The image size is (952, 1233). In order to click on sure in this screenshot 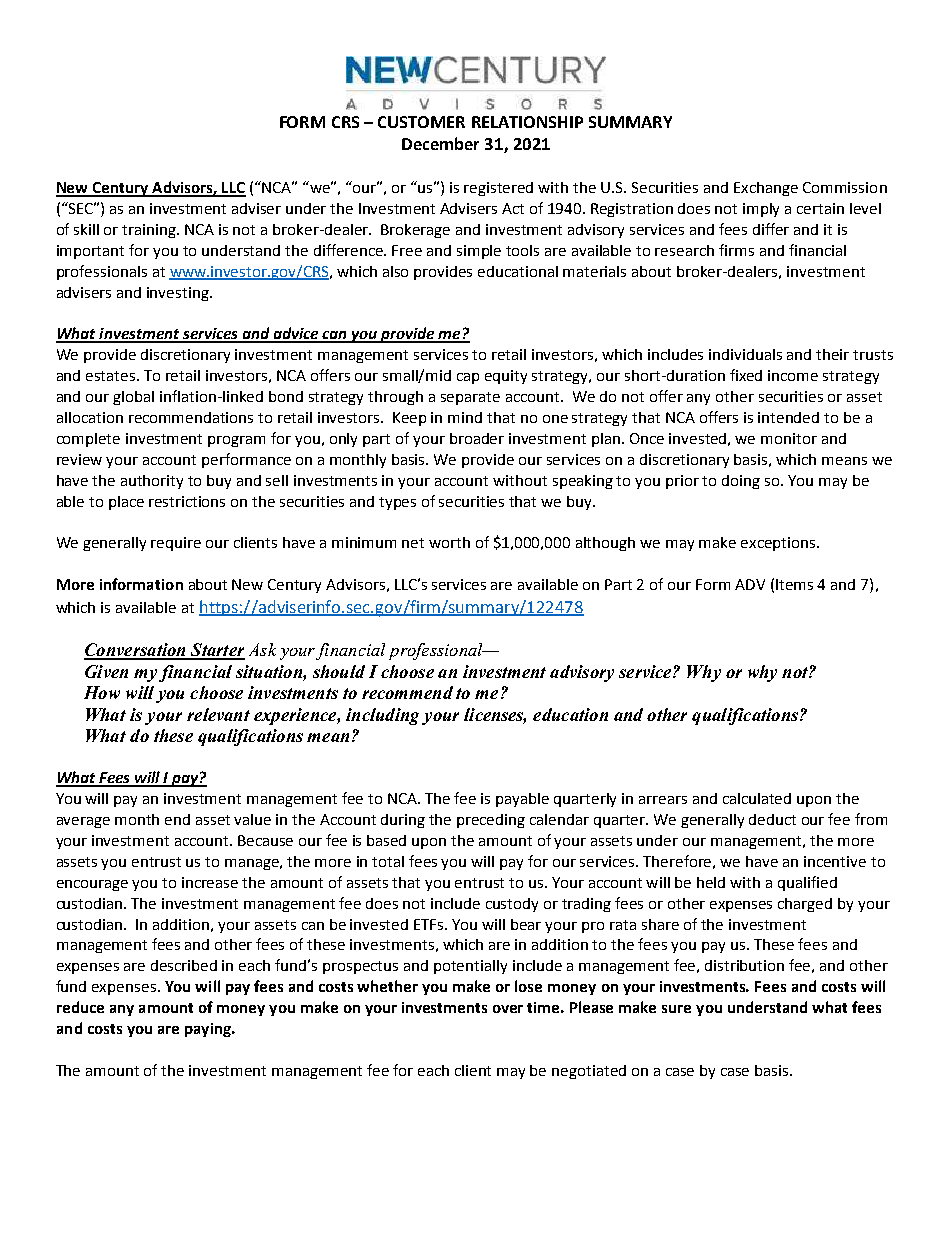, I will do `click(676, 1009)`.
